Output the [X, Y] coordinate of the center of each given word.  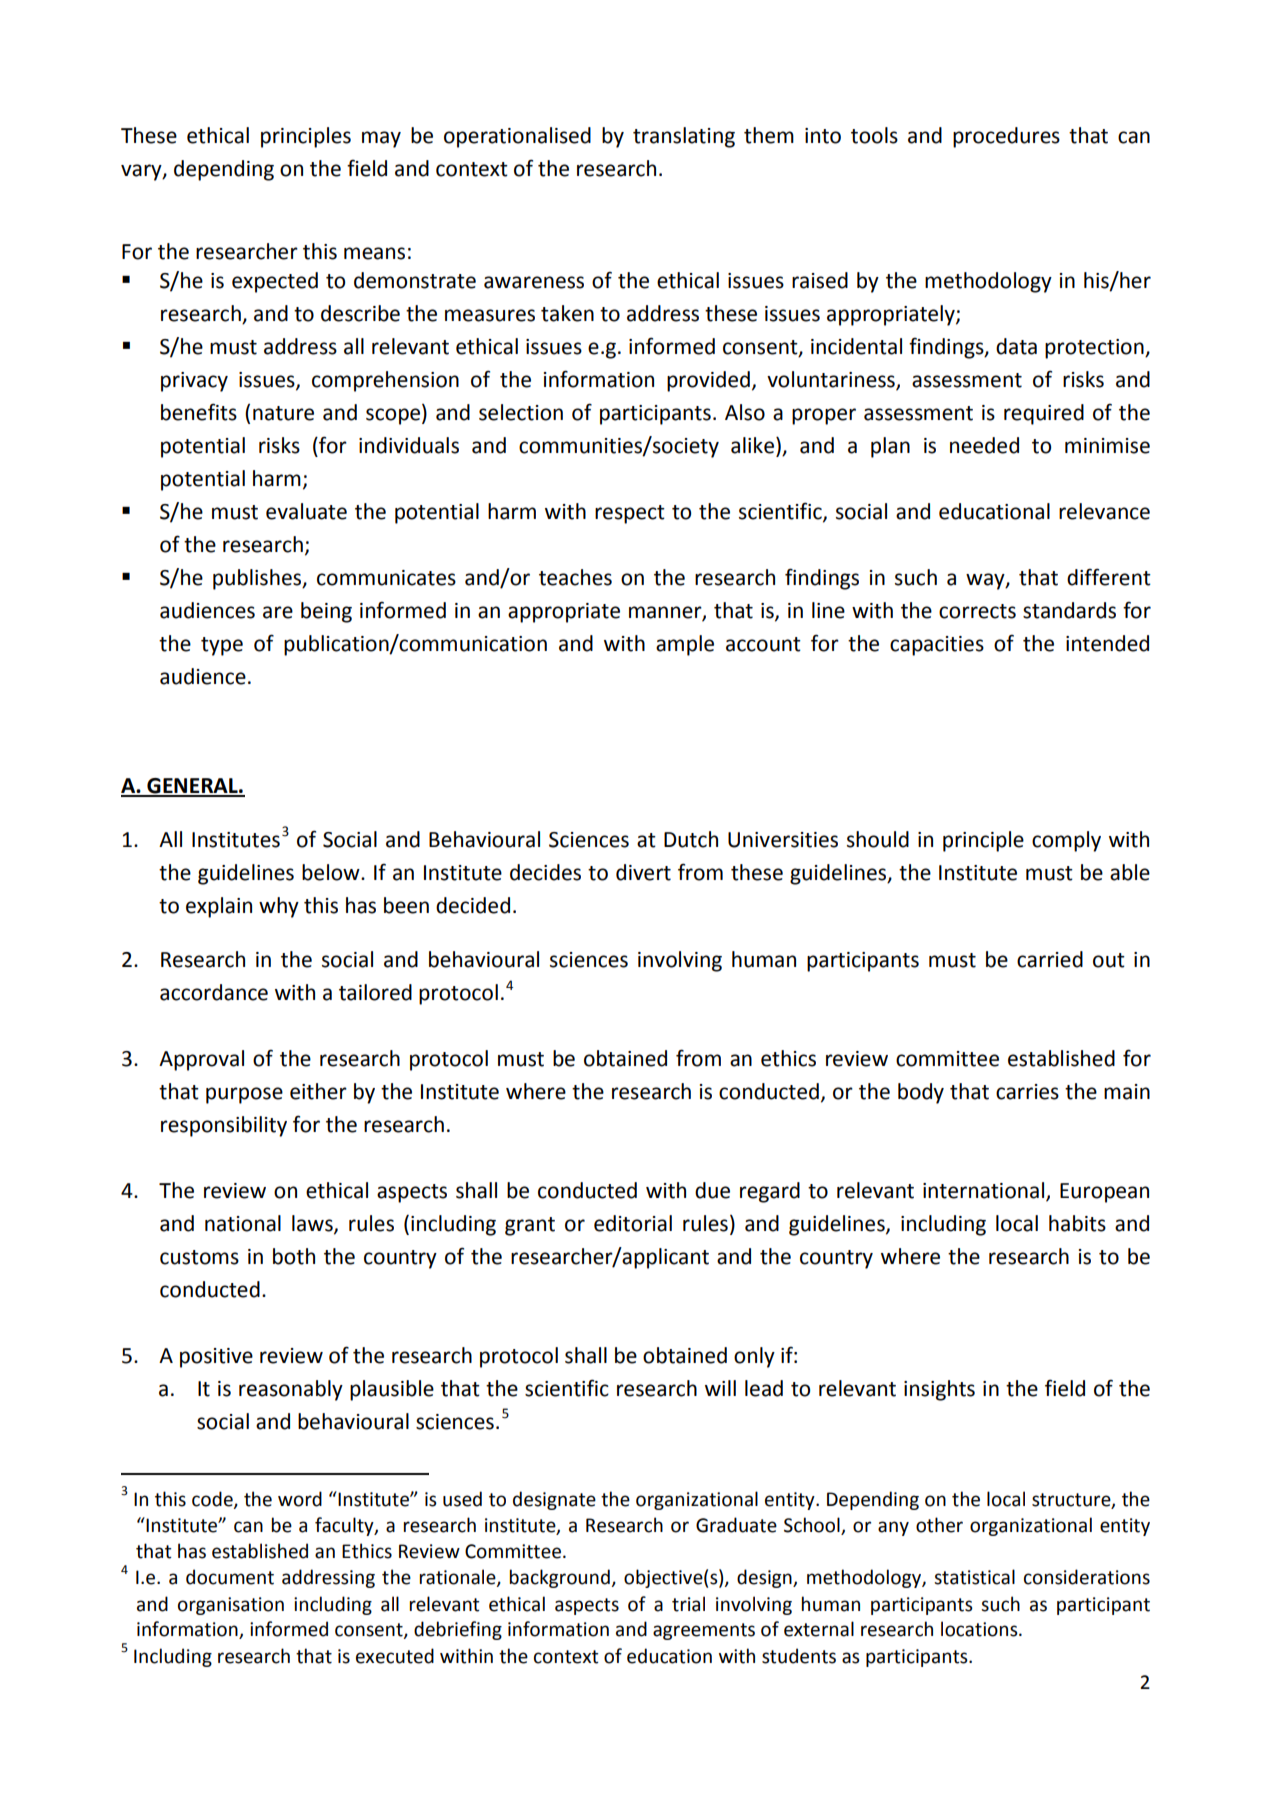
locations [980, 1629]
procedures [1006, 137]
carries [1027, 1092]
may [381, 139]
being [326, 612]
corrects [977, 611]
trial [688, 1604]
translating [684, 137]
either [318, 1091]
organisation [231, 1606]
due [712, 1190]
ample [685, 645]
